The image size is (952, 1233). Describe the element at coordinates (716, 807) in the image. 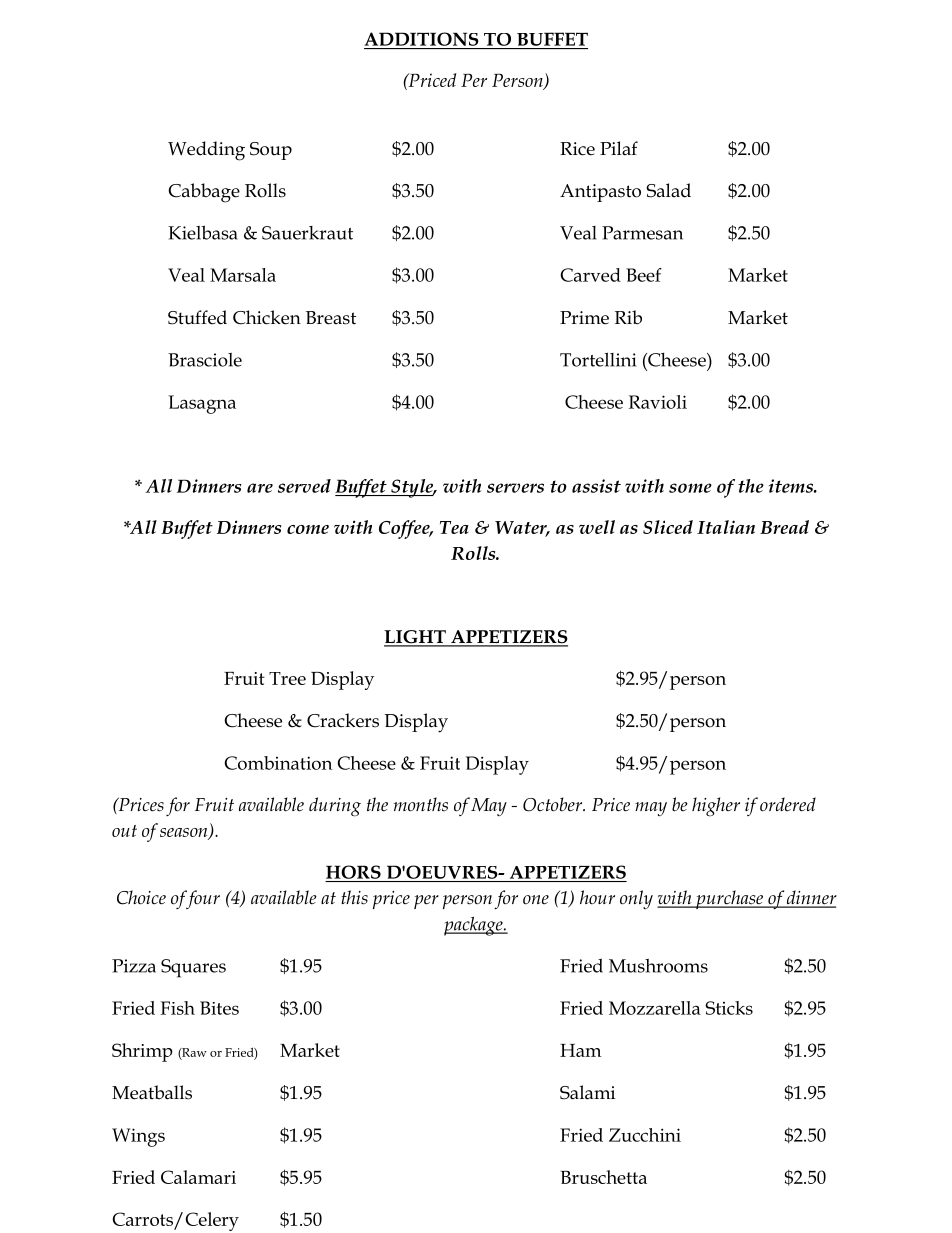

I see `higher` at that location.
